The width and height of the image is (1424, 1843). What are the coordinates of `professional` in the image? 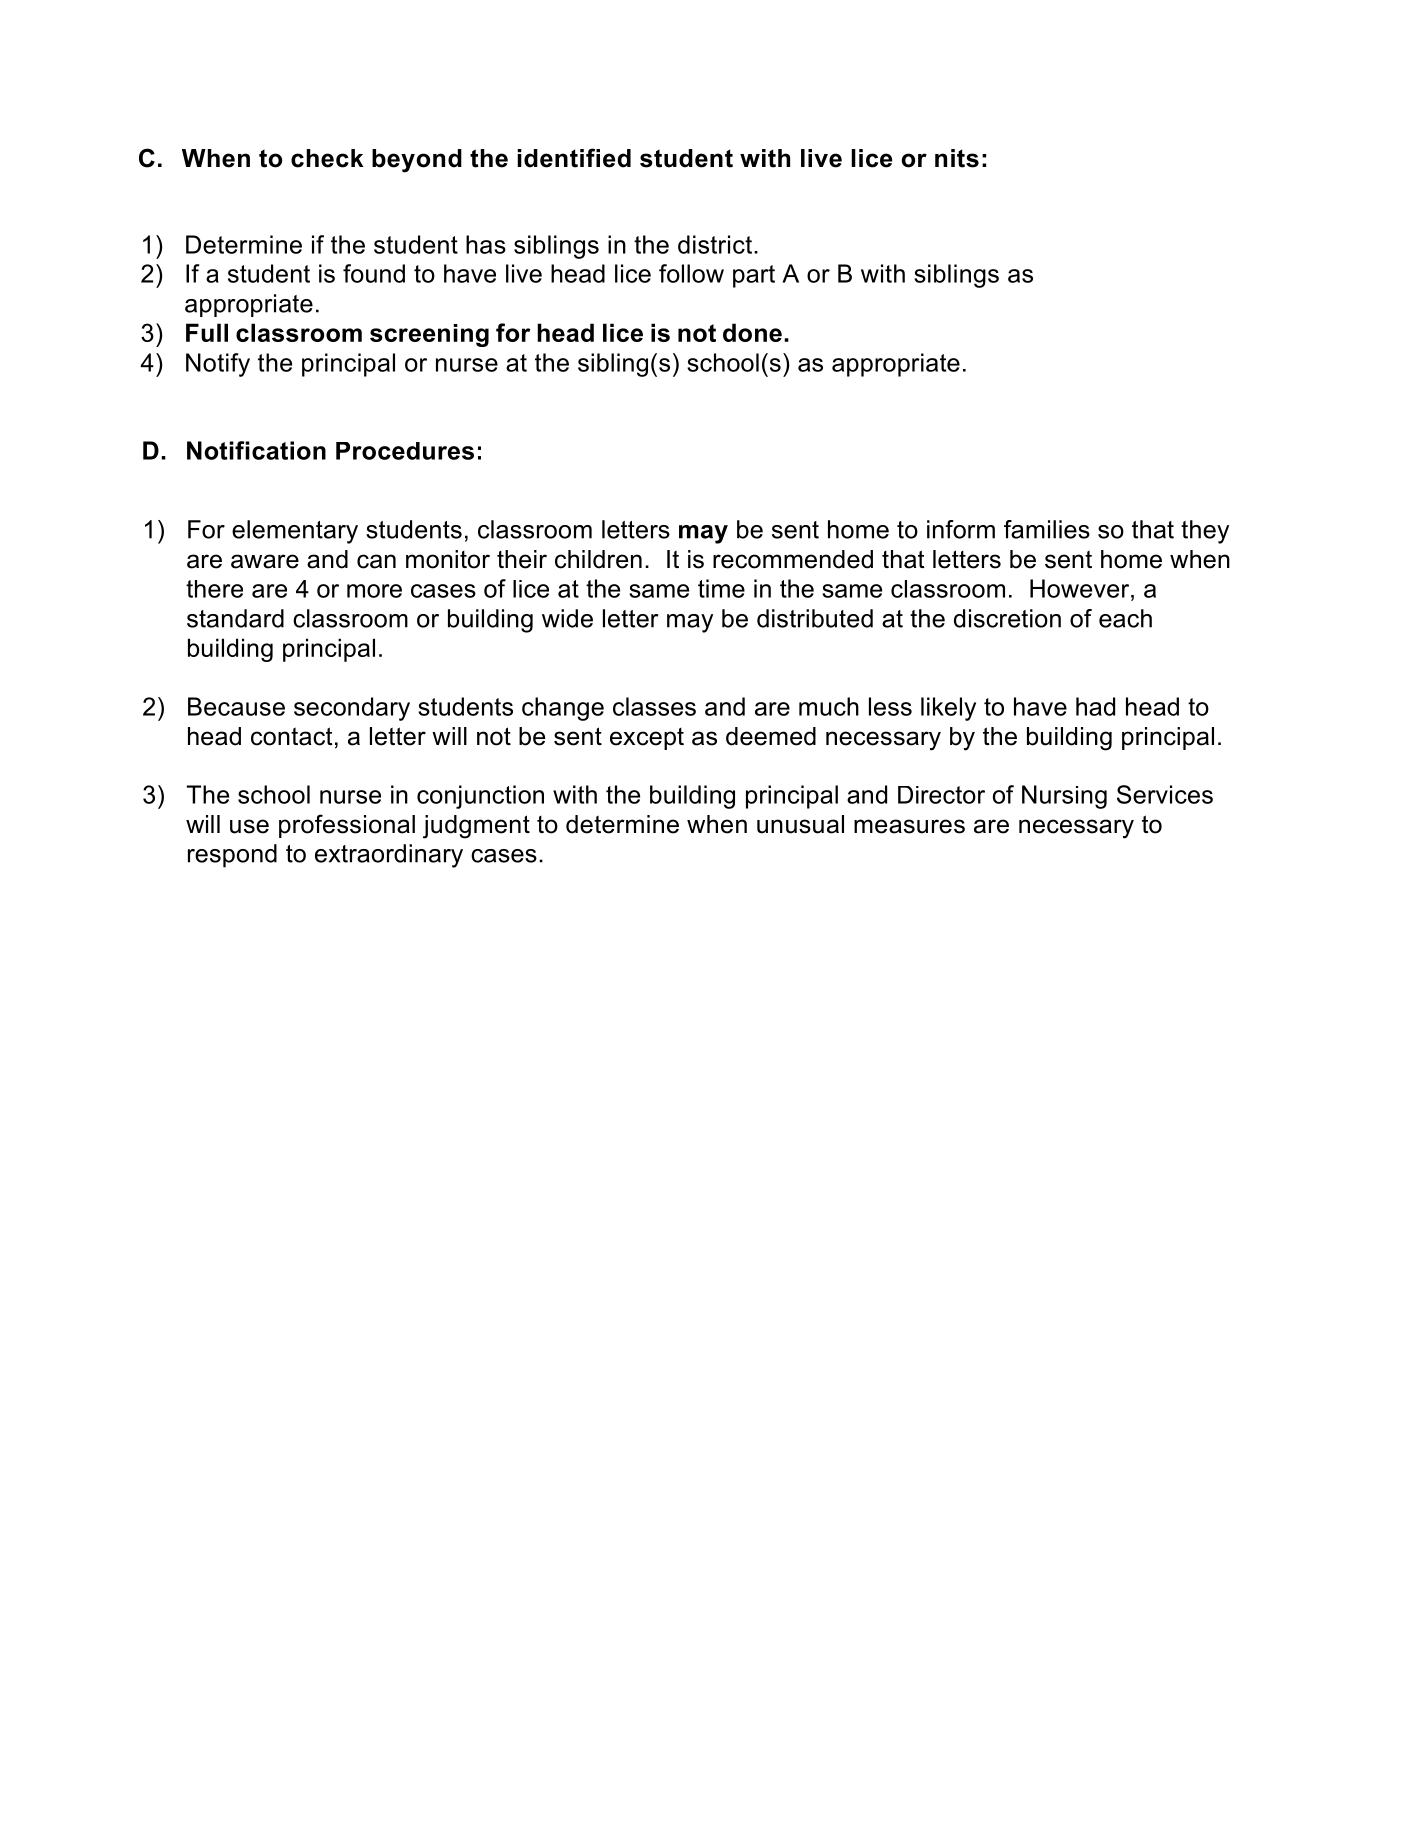 It's located at (347, 826).
